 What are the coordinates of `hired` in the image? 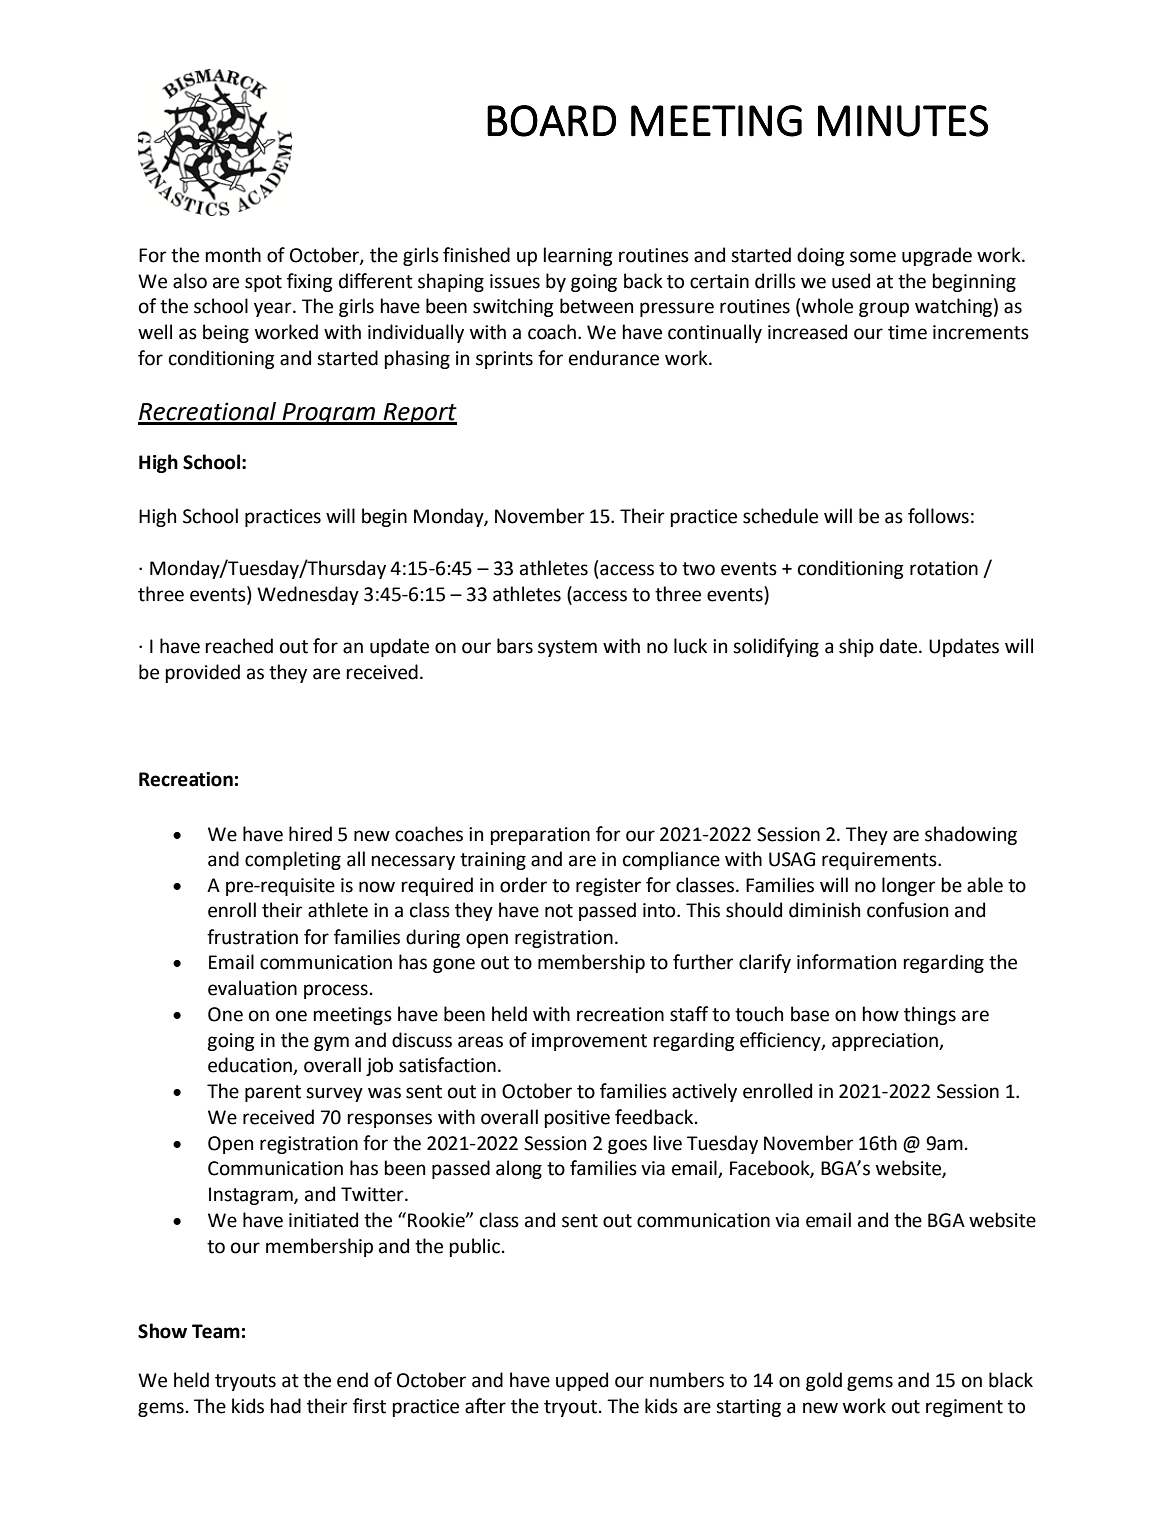 It's located at (310, 834).
